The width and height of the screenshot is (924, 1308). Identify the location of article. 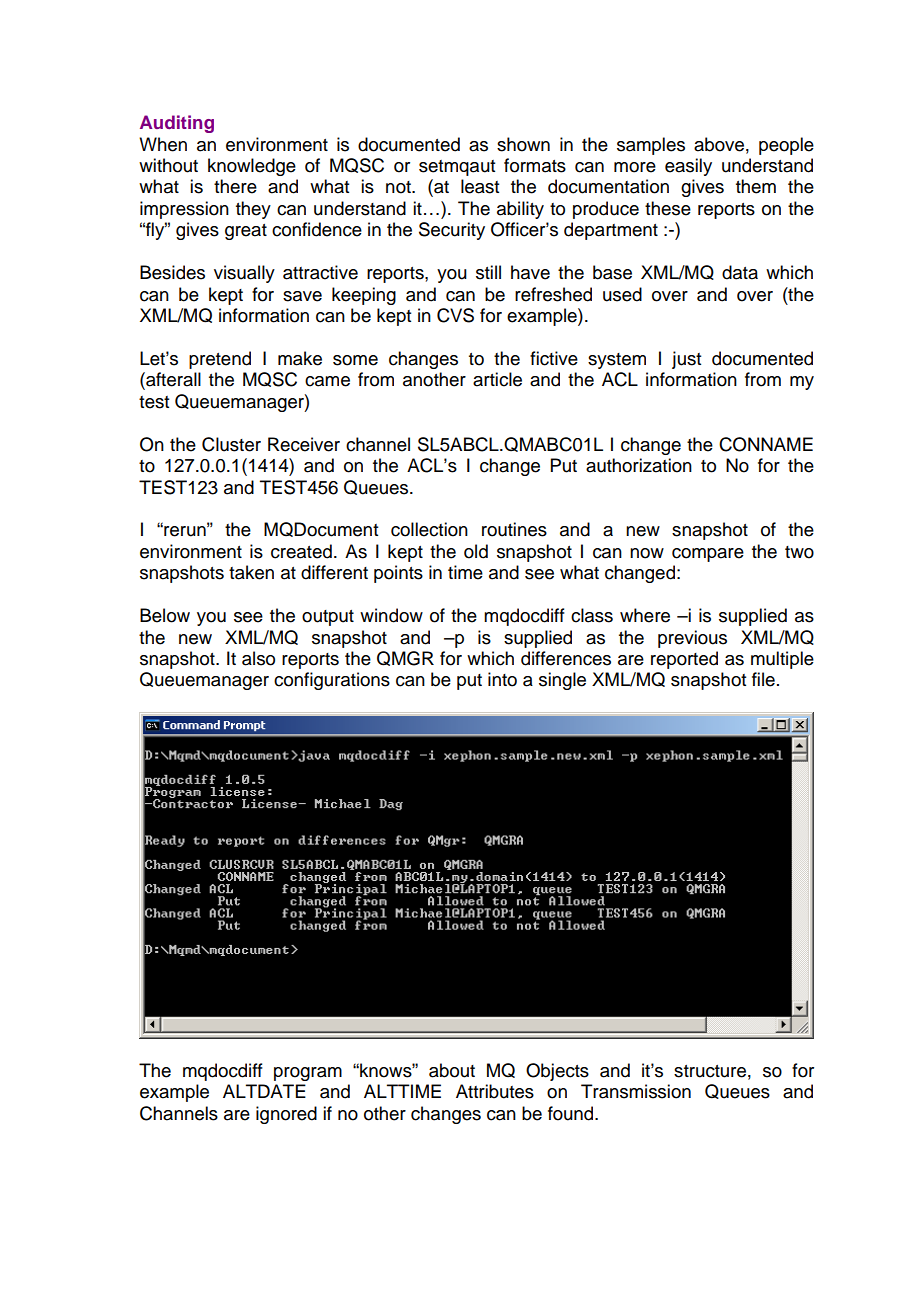
(497, 379).
